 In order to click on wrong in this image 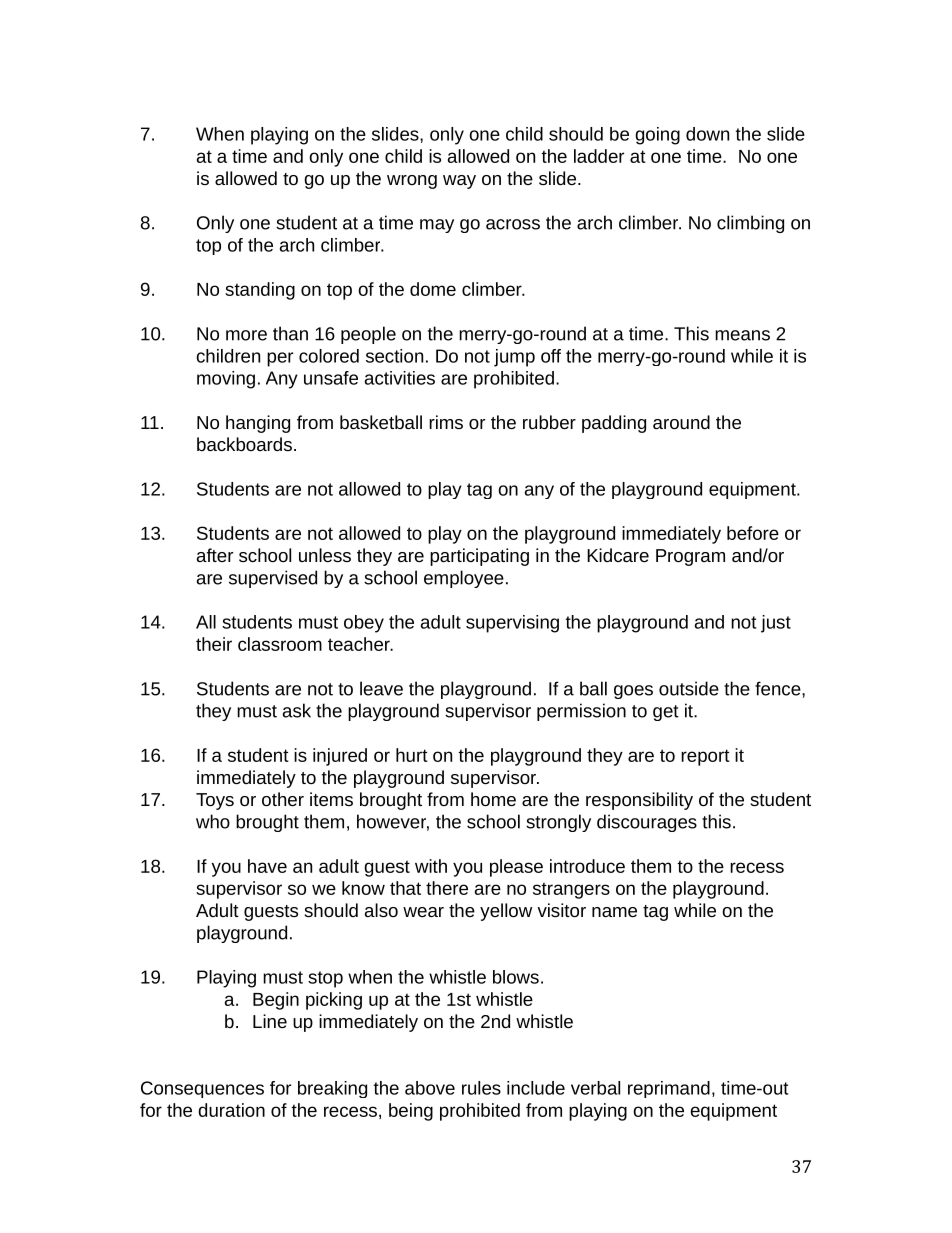, I will do `click(412, 182)`.
